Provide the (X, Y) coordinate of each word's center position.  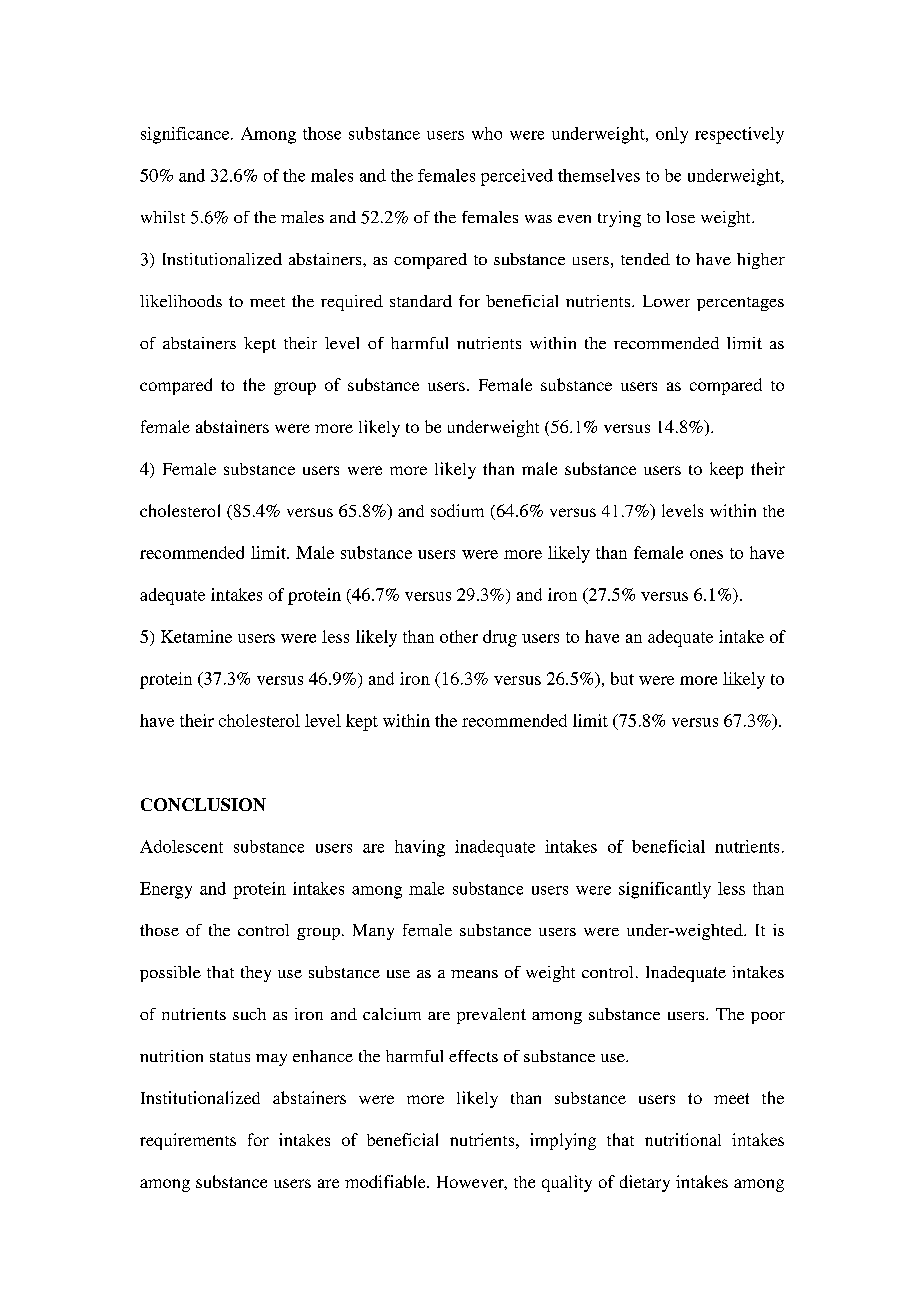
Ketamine (196, 636)
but (622, 678)
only (672, 135)
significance (186, 135)
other (459, 636)
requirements (188, 1141)
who (487, 133)
